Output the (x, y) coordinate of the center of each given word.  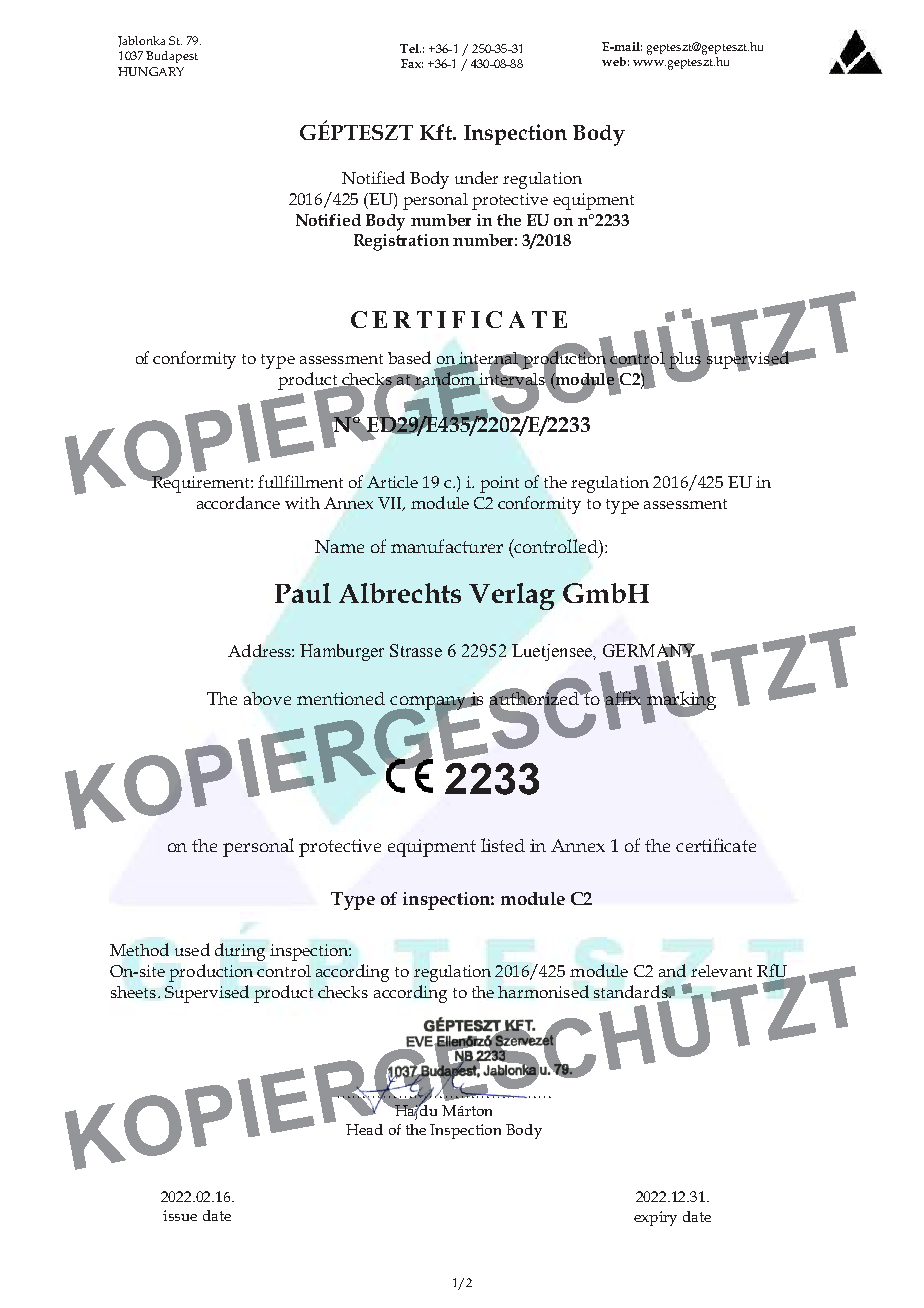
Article (392, 482)
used (192, 949)
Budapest (172, 57)
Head (364, 1129)
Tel (410, 48)
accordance (238, 502)
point (499, 484)
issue (180, 1215)
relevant (721, 971)
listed (503, 845)
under (476, 177)
